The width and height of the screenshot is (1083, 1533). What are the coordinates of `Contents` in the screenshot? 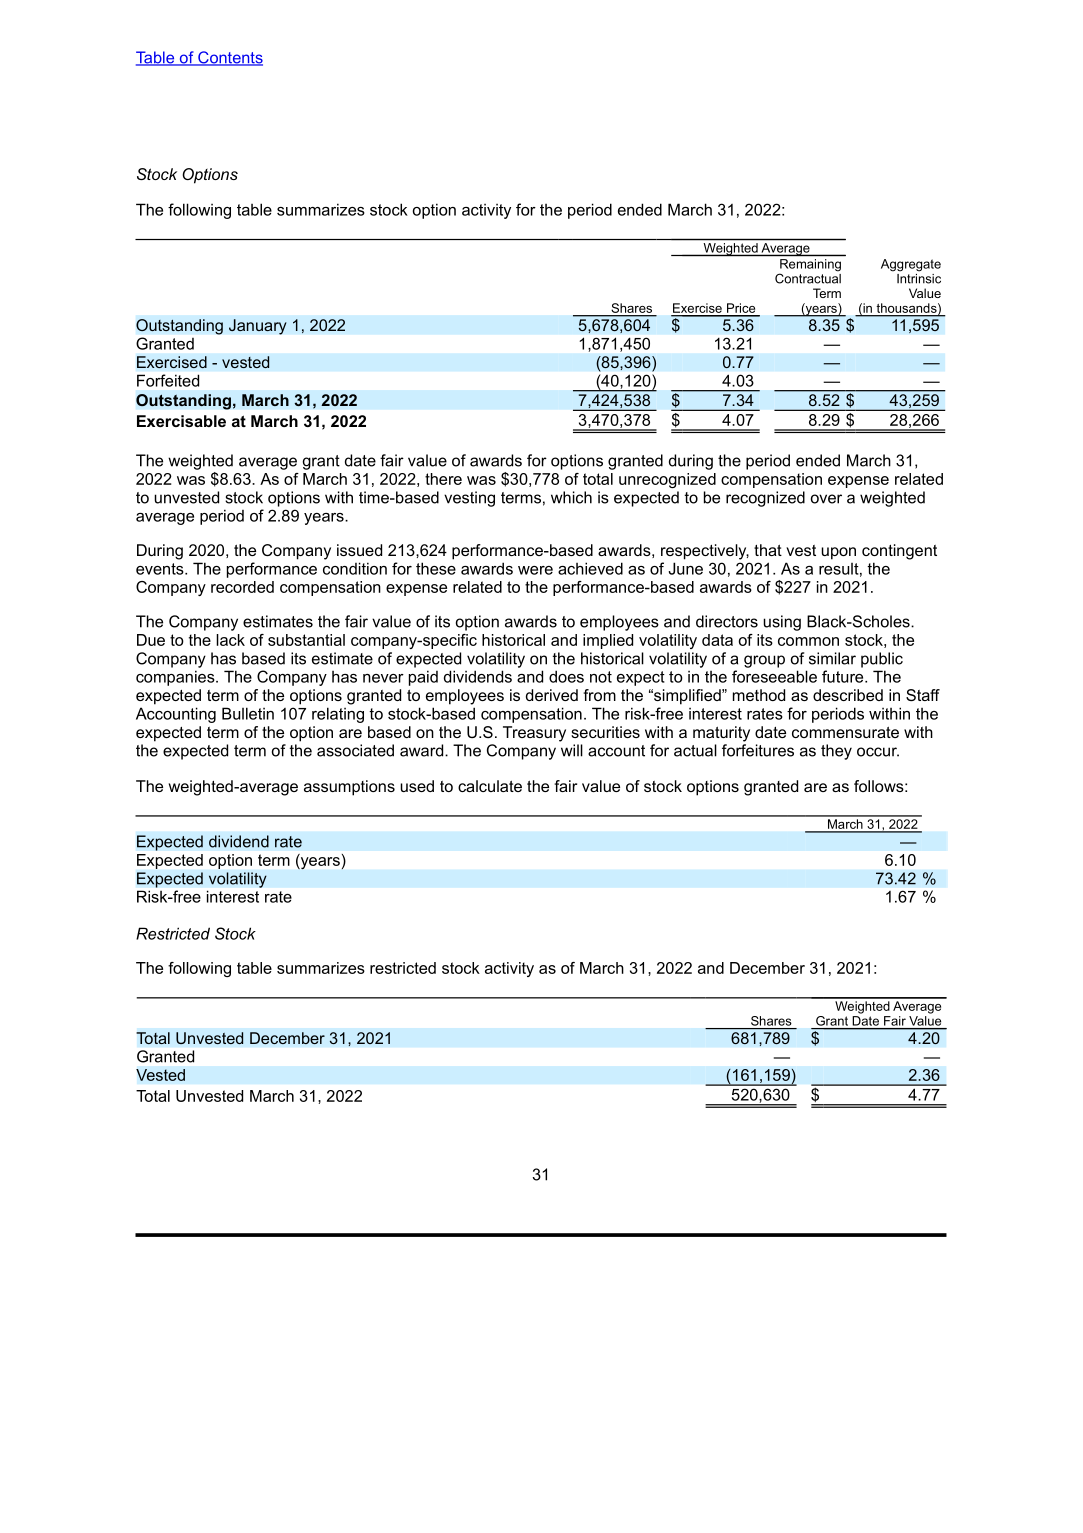 It's located at (229, 58).
